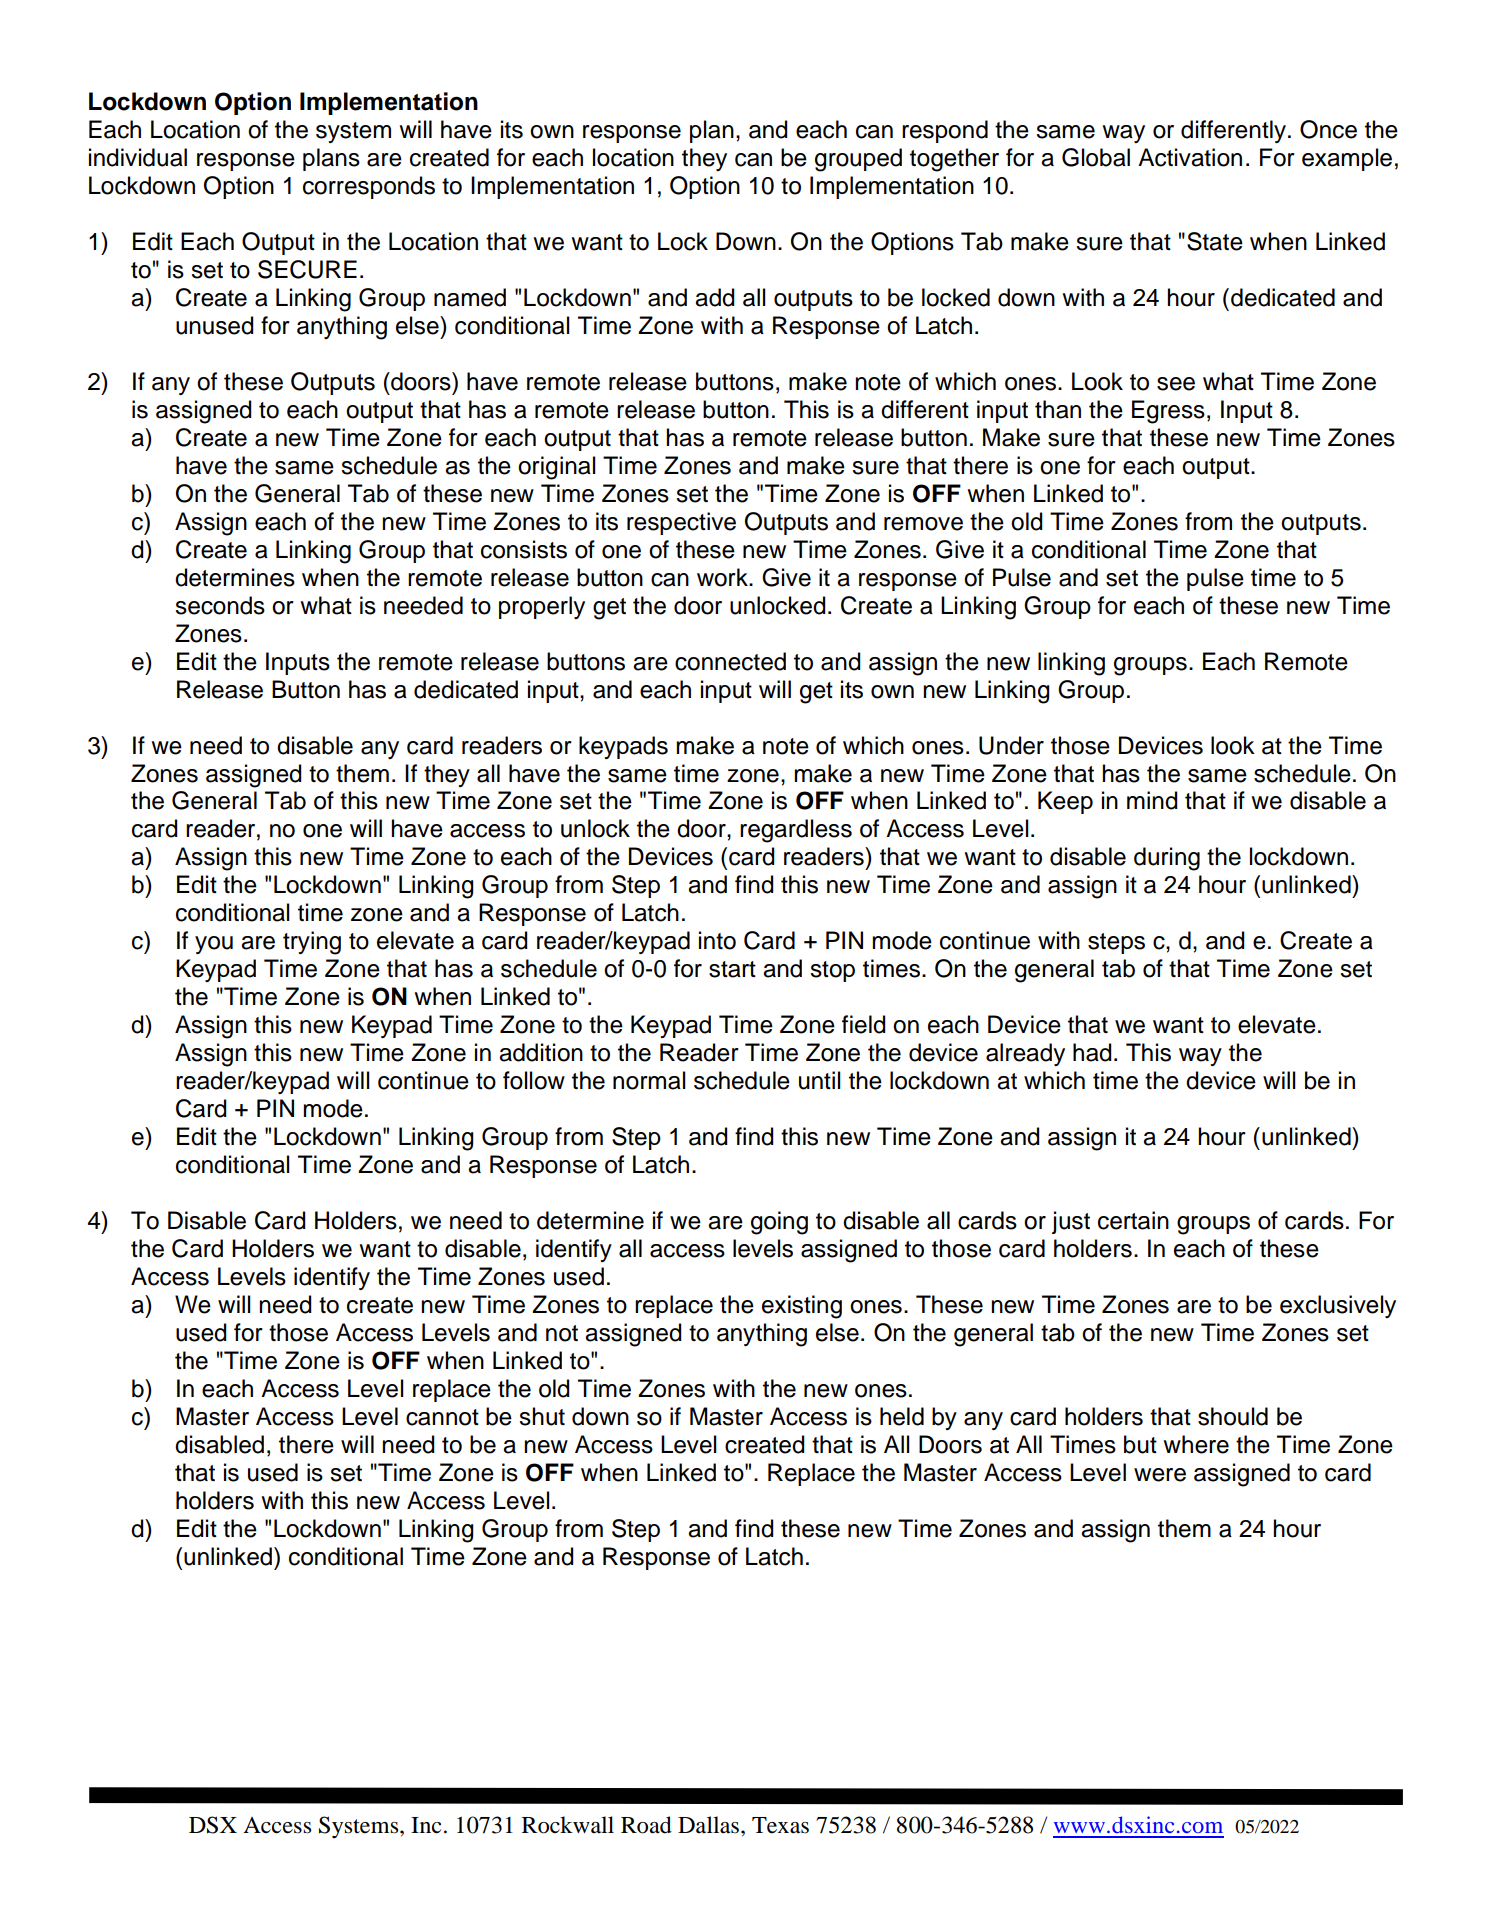 The width and height of the screenshot is (1488, 1926). I want to click on SECURE, so click(307, 269).
